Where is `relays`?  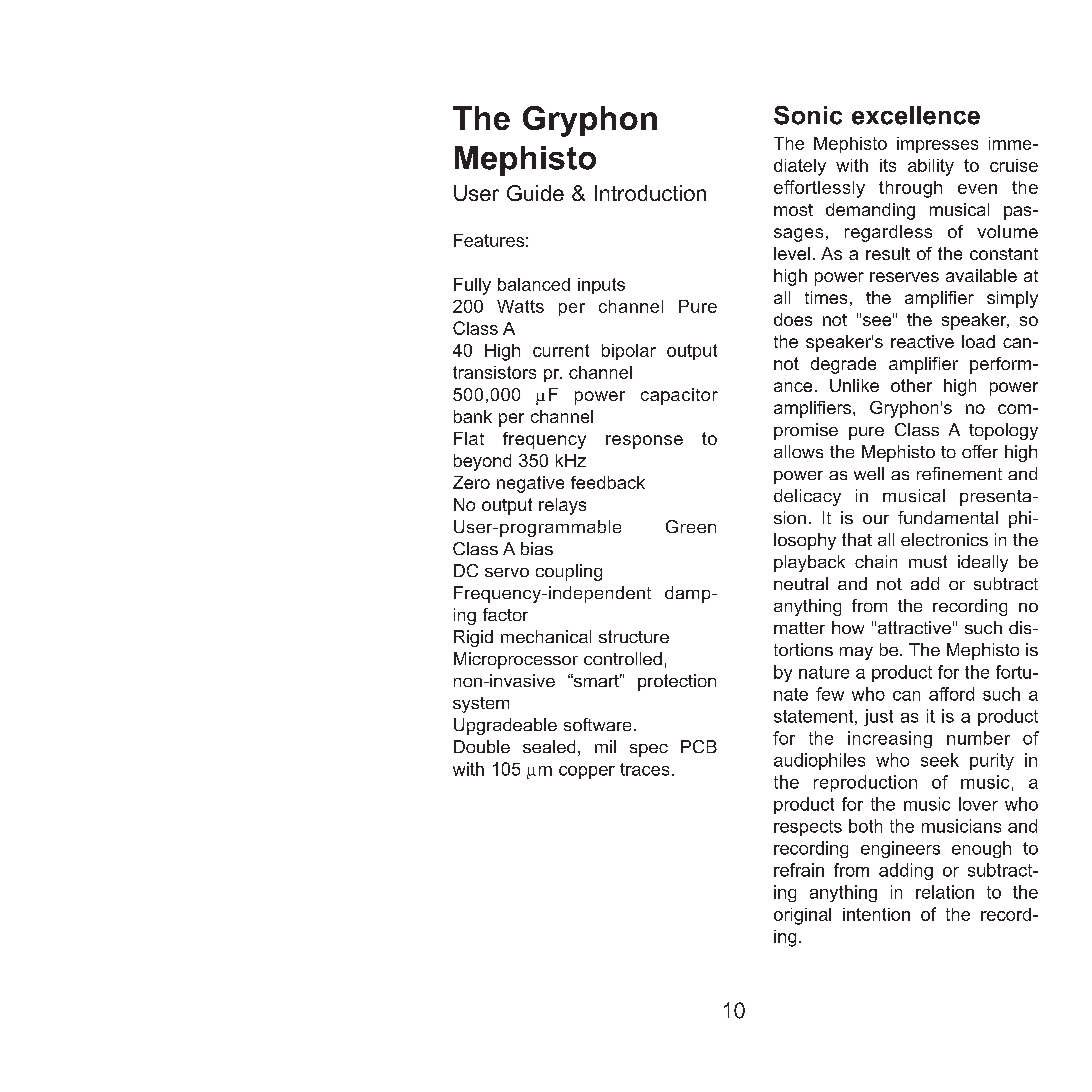
relays is located at coordinates (562, 506).
